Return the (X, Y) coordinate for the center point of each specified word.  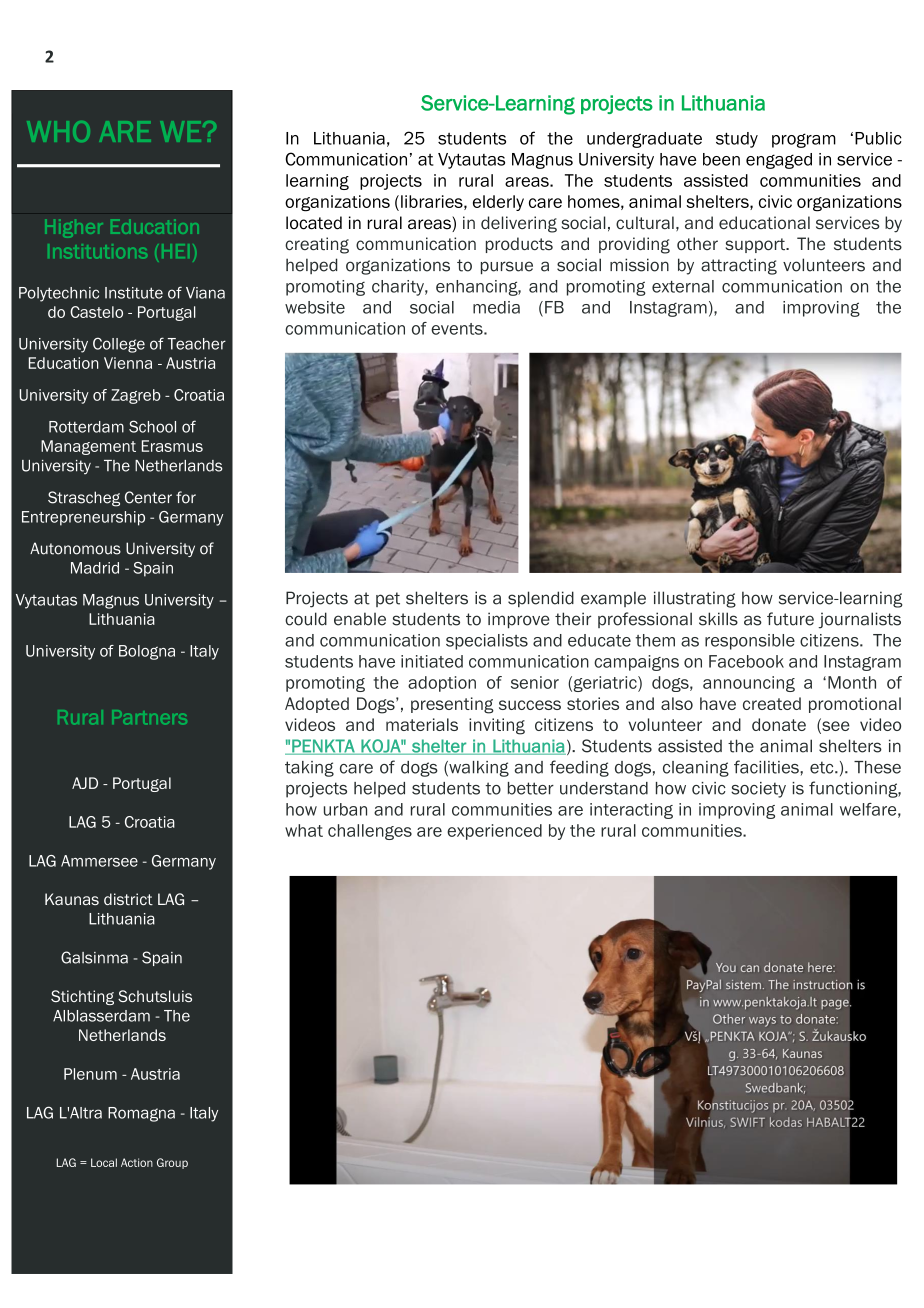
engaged (779, 161)
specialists (487, 642)
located (314, 223)
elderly (498, 203)
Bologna (147, 652)
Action (137, 1162)
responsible (750, 642)
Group (172, 1163)
